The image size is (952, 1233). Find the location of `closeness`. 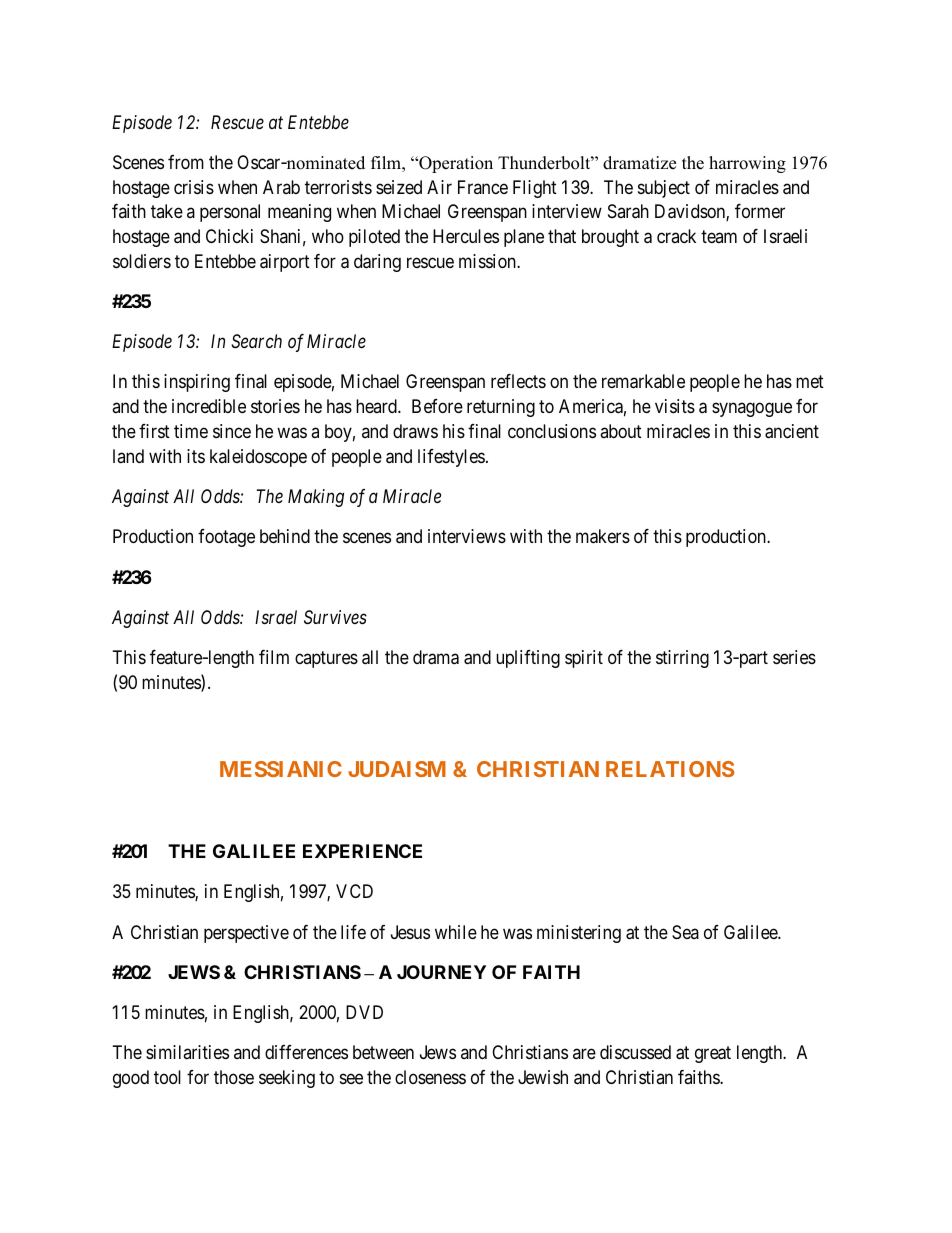

closeness is located at coordinates (430, 1077).
